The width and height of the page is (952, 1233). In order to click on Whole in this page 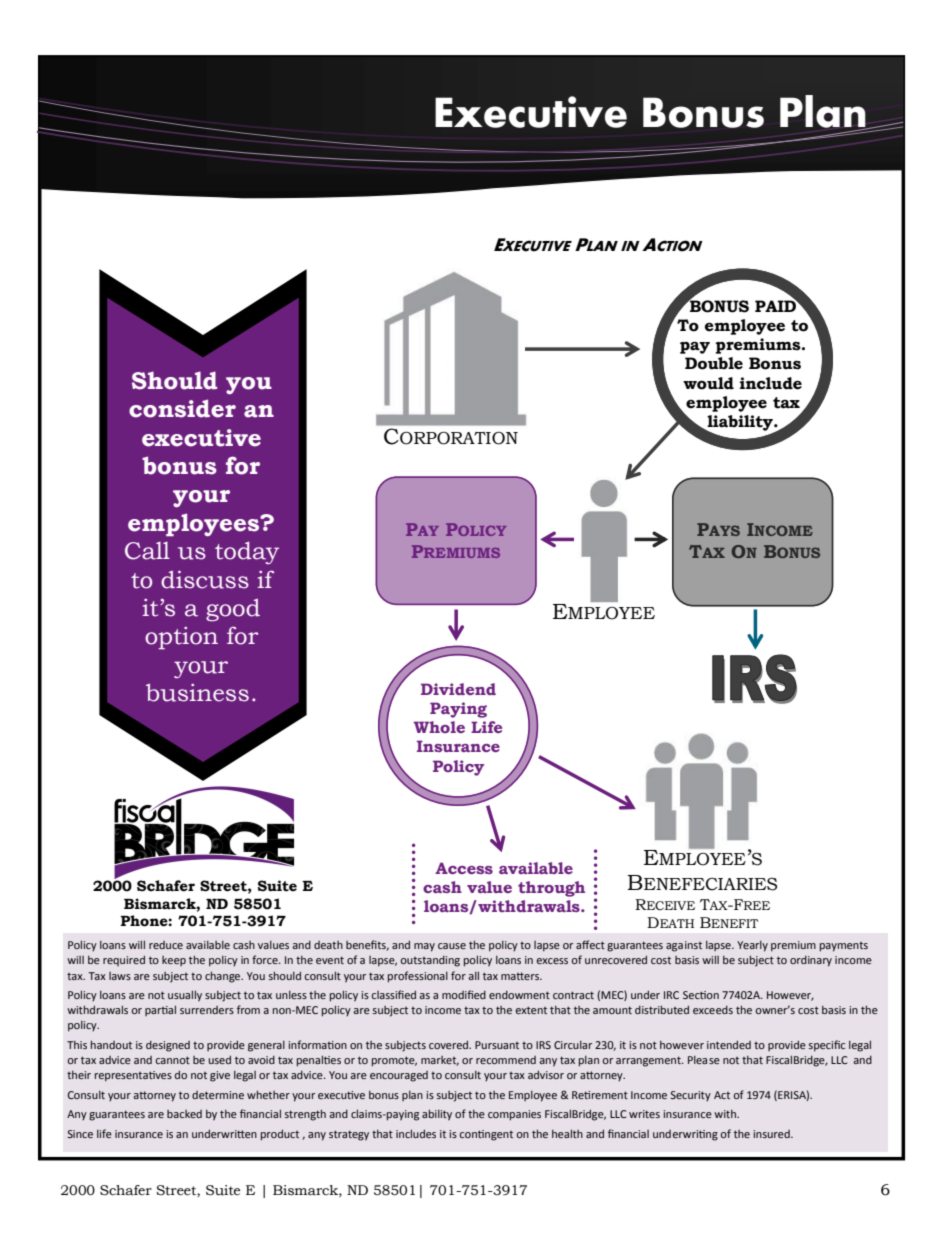, I will do `click(439, 727)`.
